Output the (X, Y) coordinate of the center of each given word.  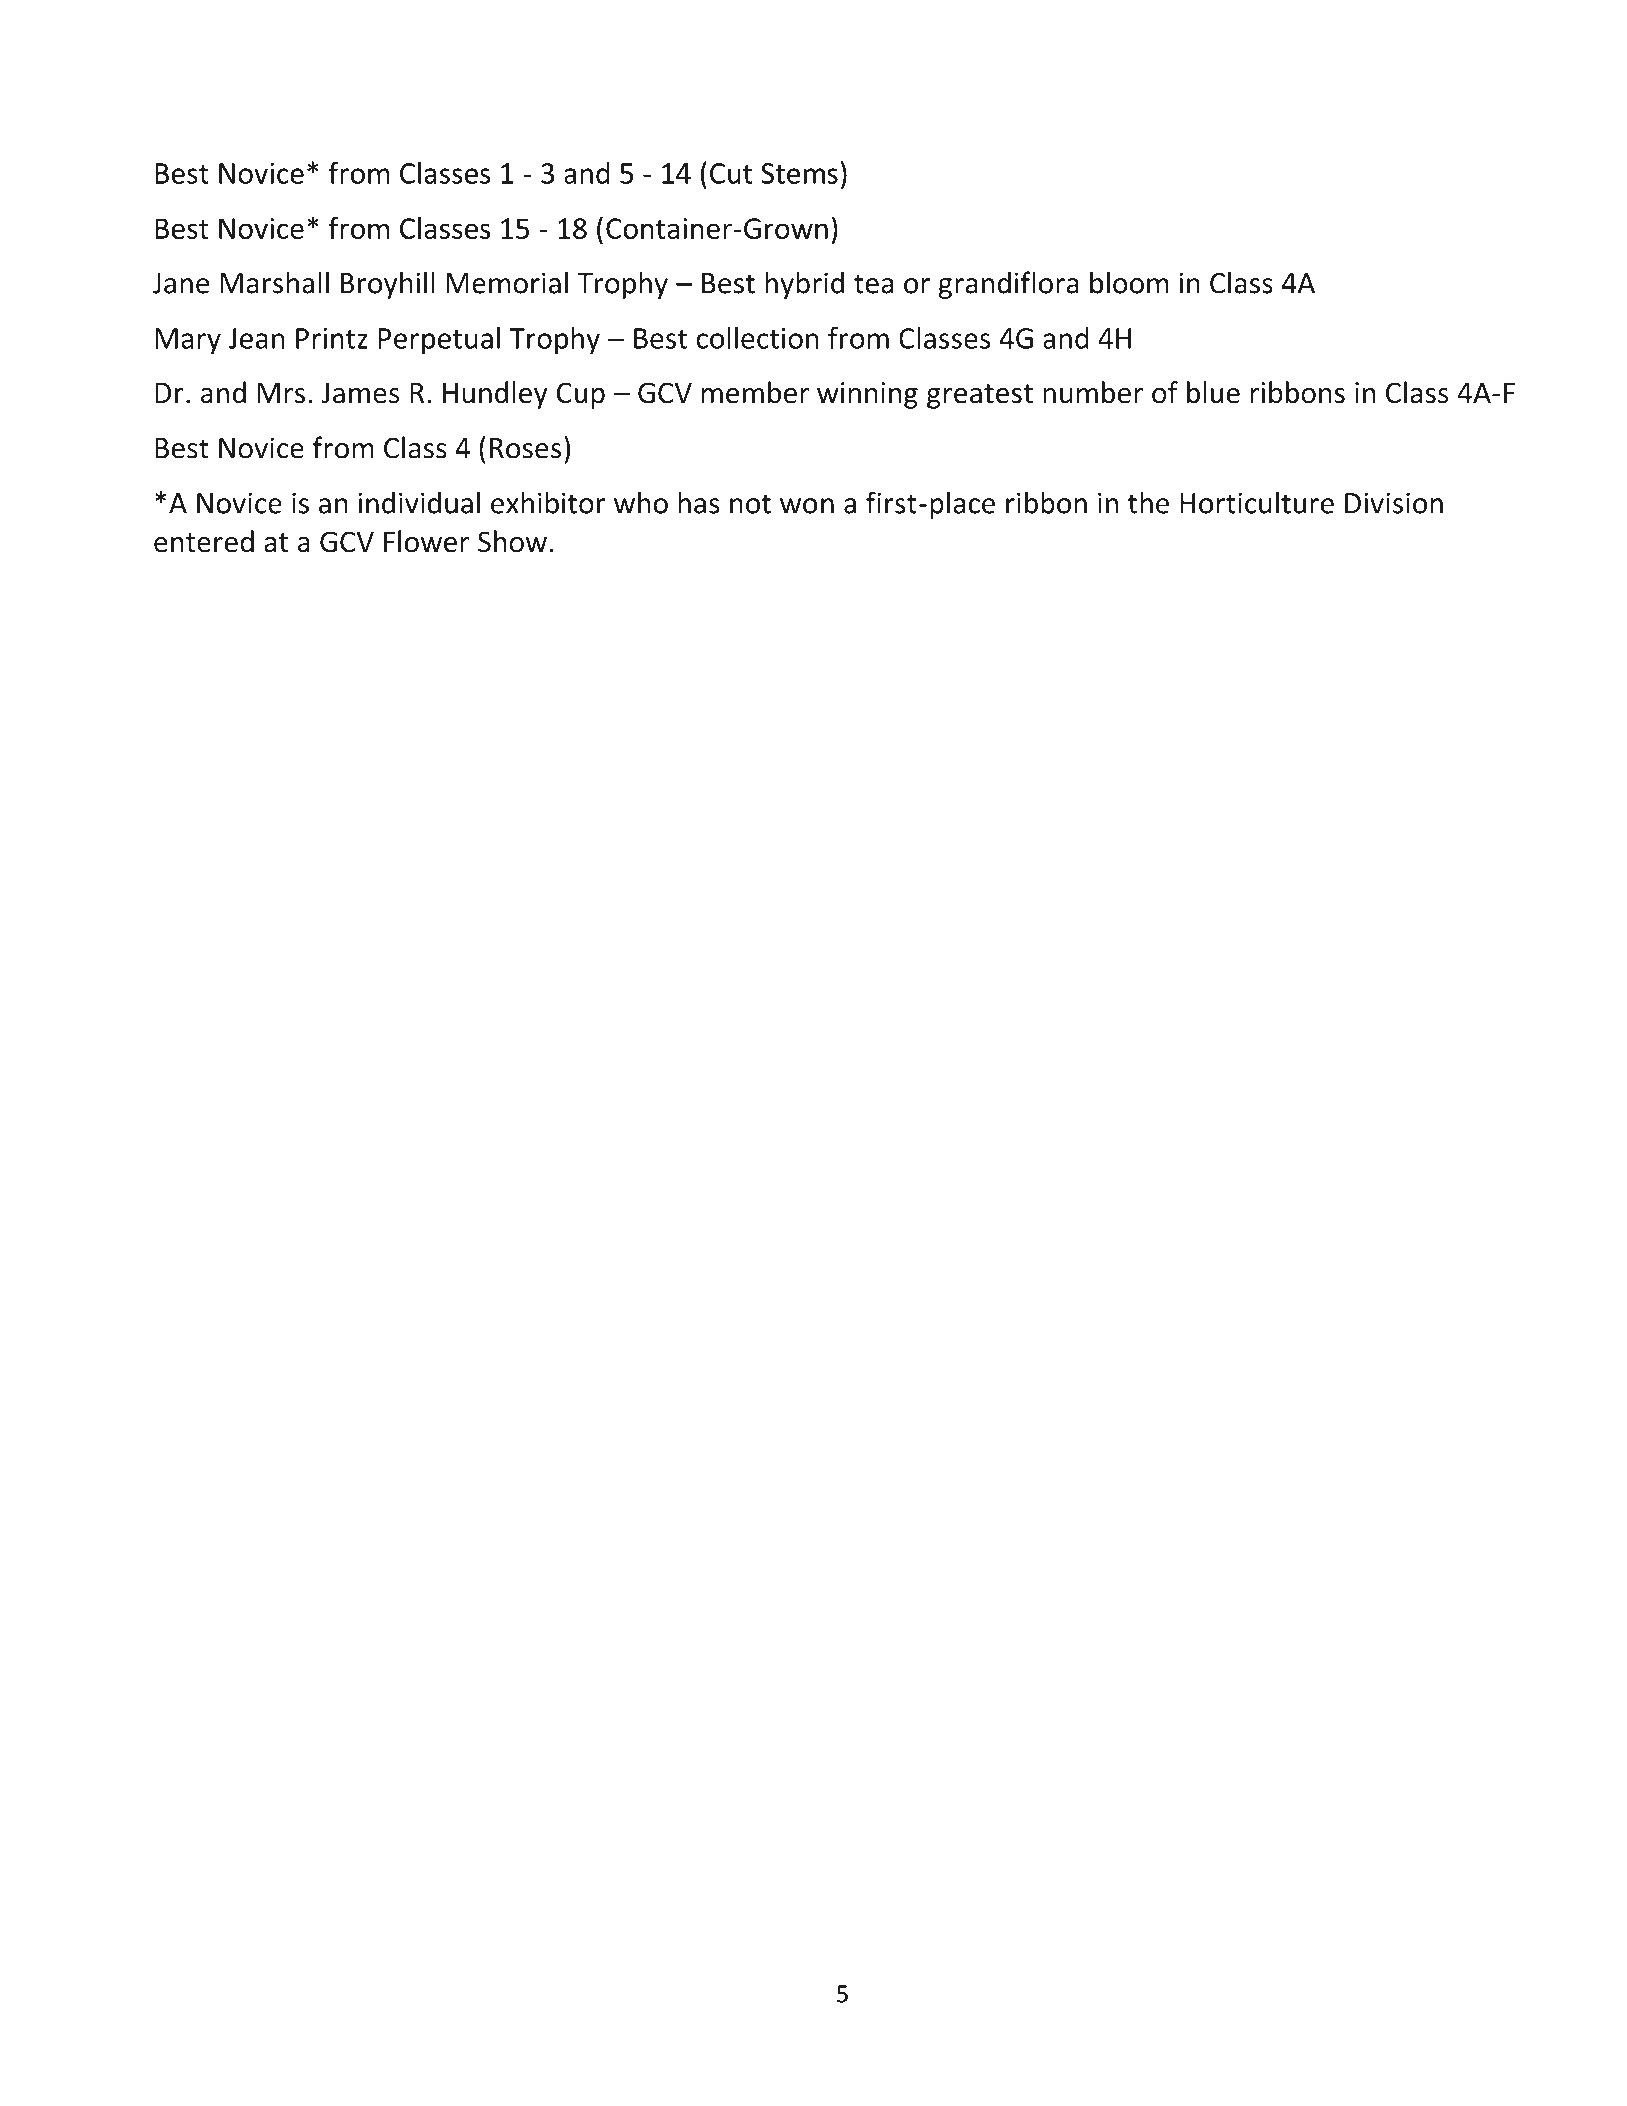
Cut (731, 173)
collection (757, 338)
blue (1213, 392)
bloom (1129, 282)
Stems (799, 173)
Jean (256, 338)
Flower (426, 541)
